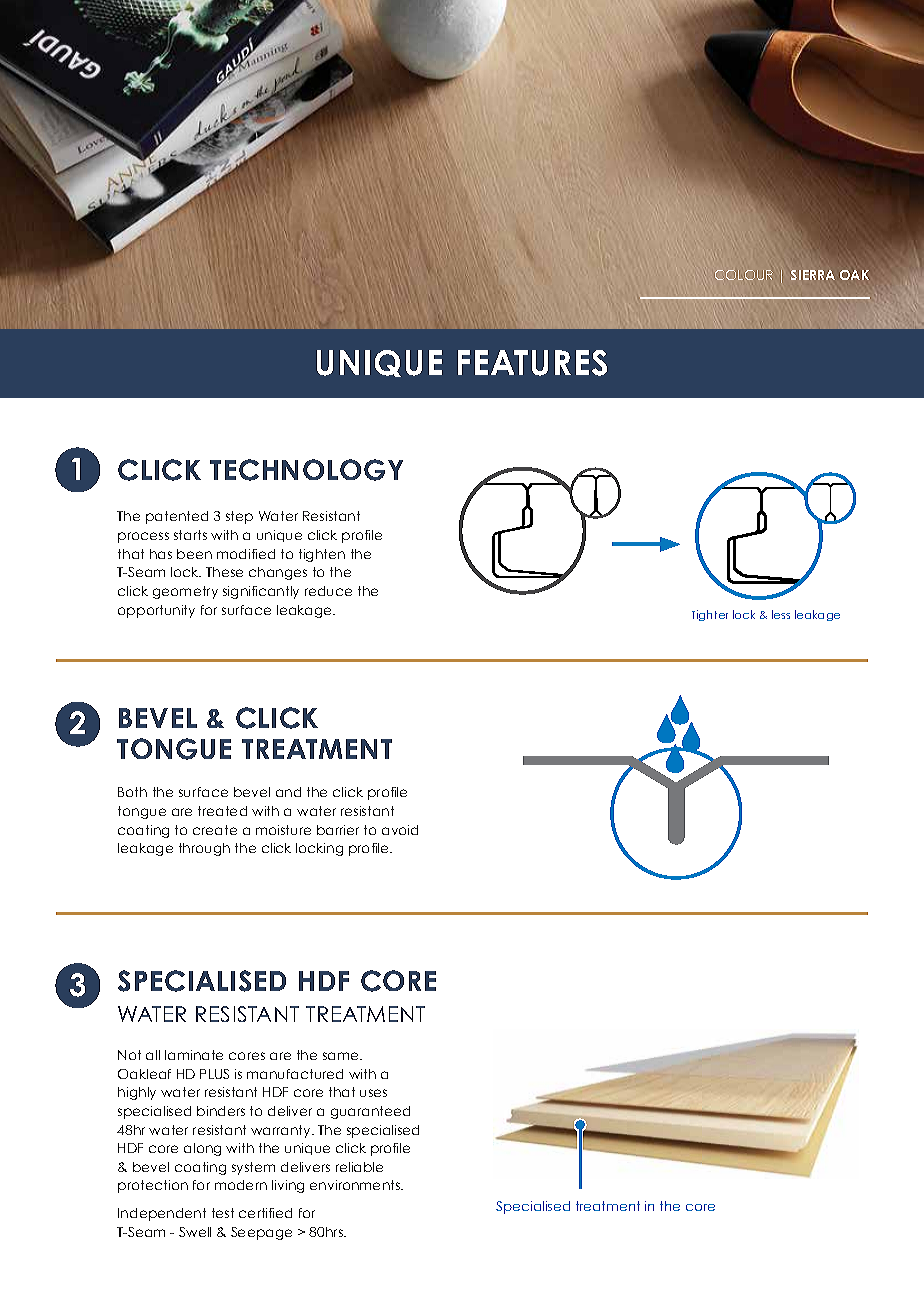 The height and width of the page is (1308, 924). What do you see at coordinates (710, 615) in the page?
I see `Tighter` at bounding box center [710, 615].
